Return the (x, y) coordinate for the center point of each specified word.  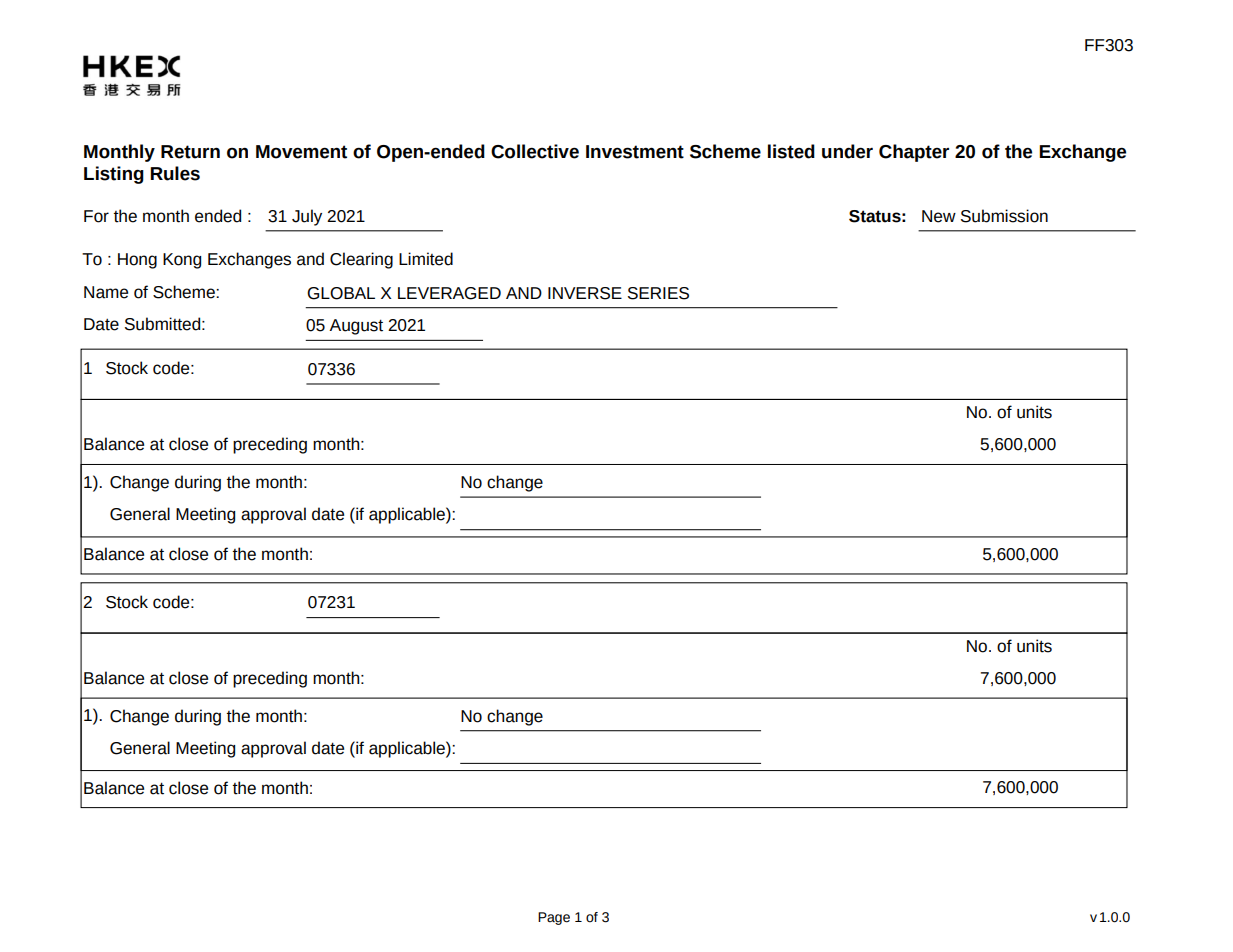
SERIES (658, 293)
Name (106, 292)
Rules (175, 173)
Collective (535, 151)
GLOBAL (341, 293)
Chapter (914, 153)
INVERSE (585, 293)
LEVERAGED (449, 293)
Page (554, 918)
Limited (426, 259)
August (356, 327)
